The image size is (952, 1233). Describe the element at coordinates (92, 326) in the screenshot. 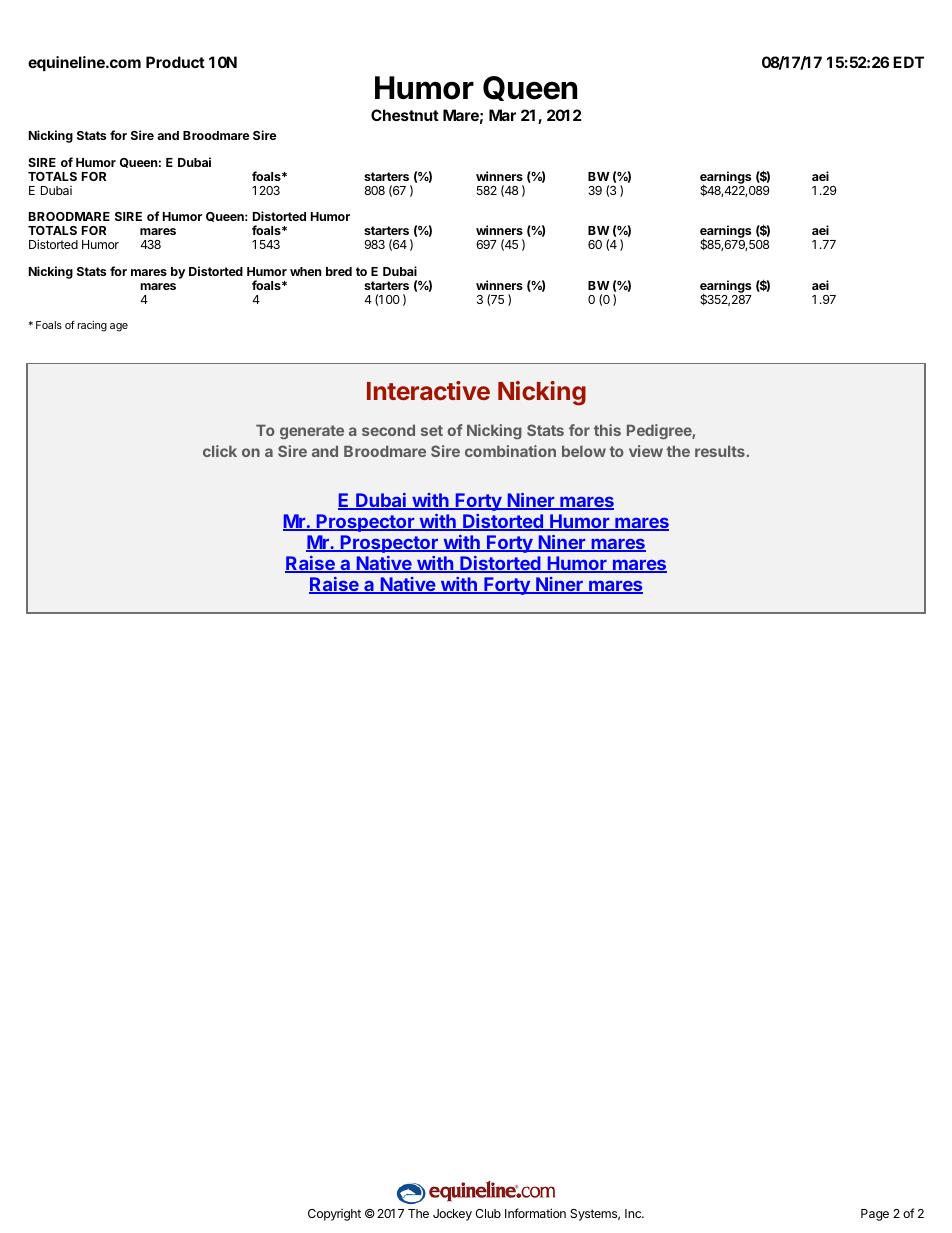

I see `racing` at that location.
